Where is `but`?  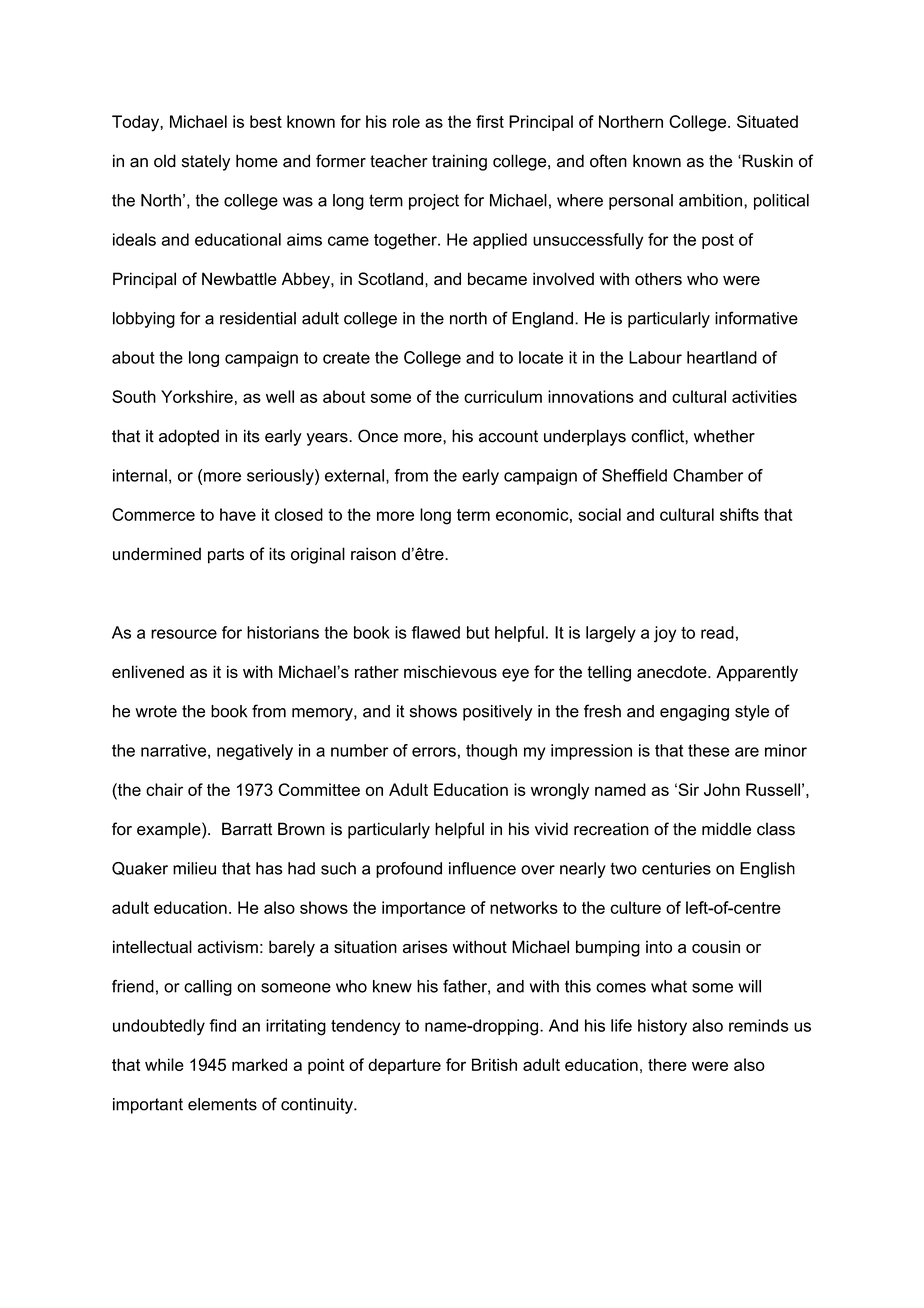 but is located at coordinates (478, 632).
